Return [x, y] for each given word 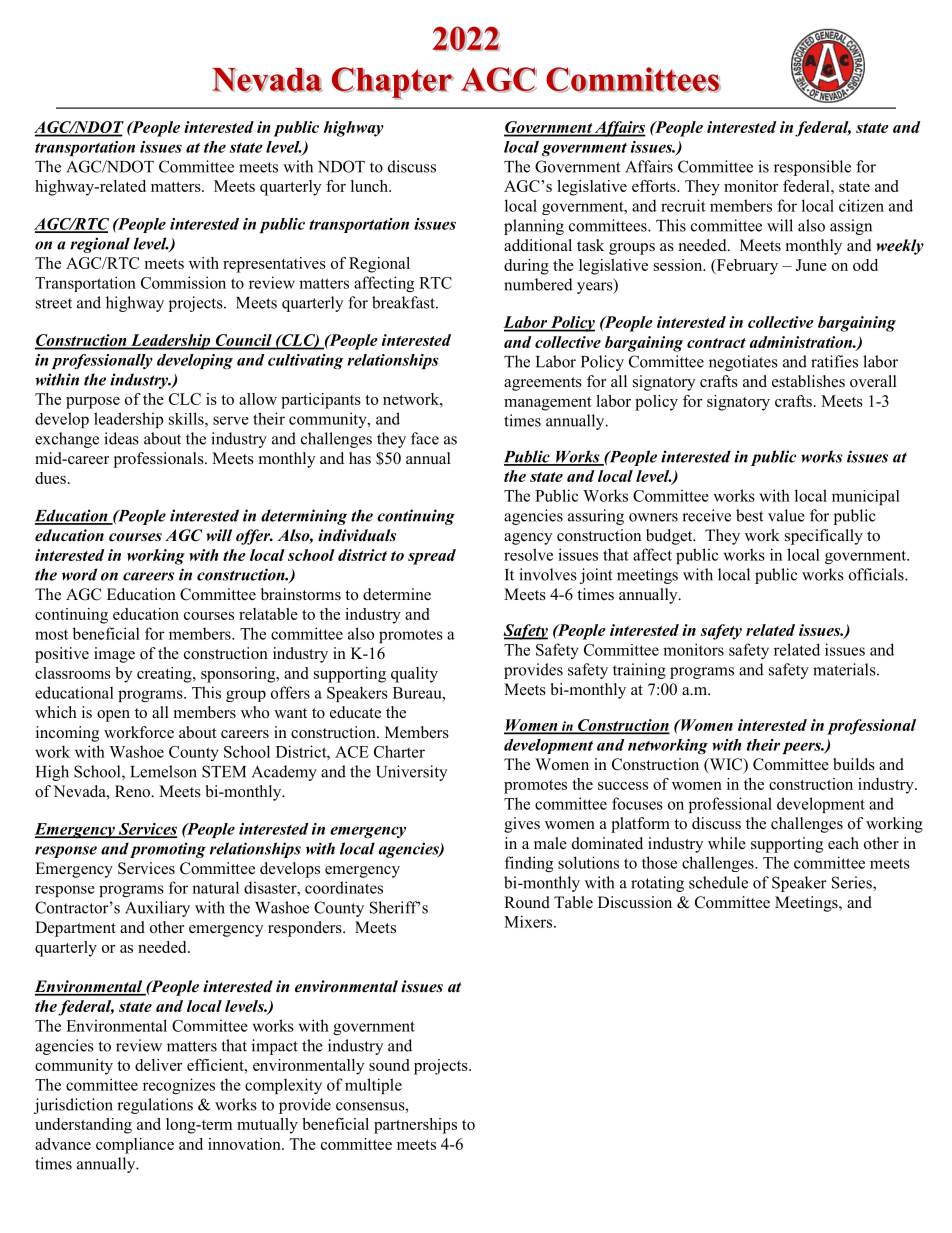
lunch [370, 186]
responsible [812, 168]
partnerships [415, 1126]
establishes [808, 381]
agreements [543, 384]
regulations [155, 1106]
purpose [93, 403]
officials [877, 574]
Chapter [393, 83]
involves [548, 574]
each [843, 843]
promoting [168, 850]
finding [529, 864]
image [114, 655]
